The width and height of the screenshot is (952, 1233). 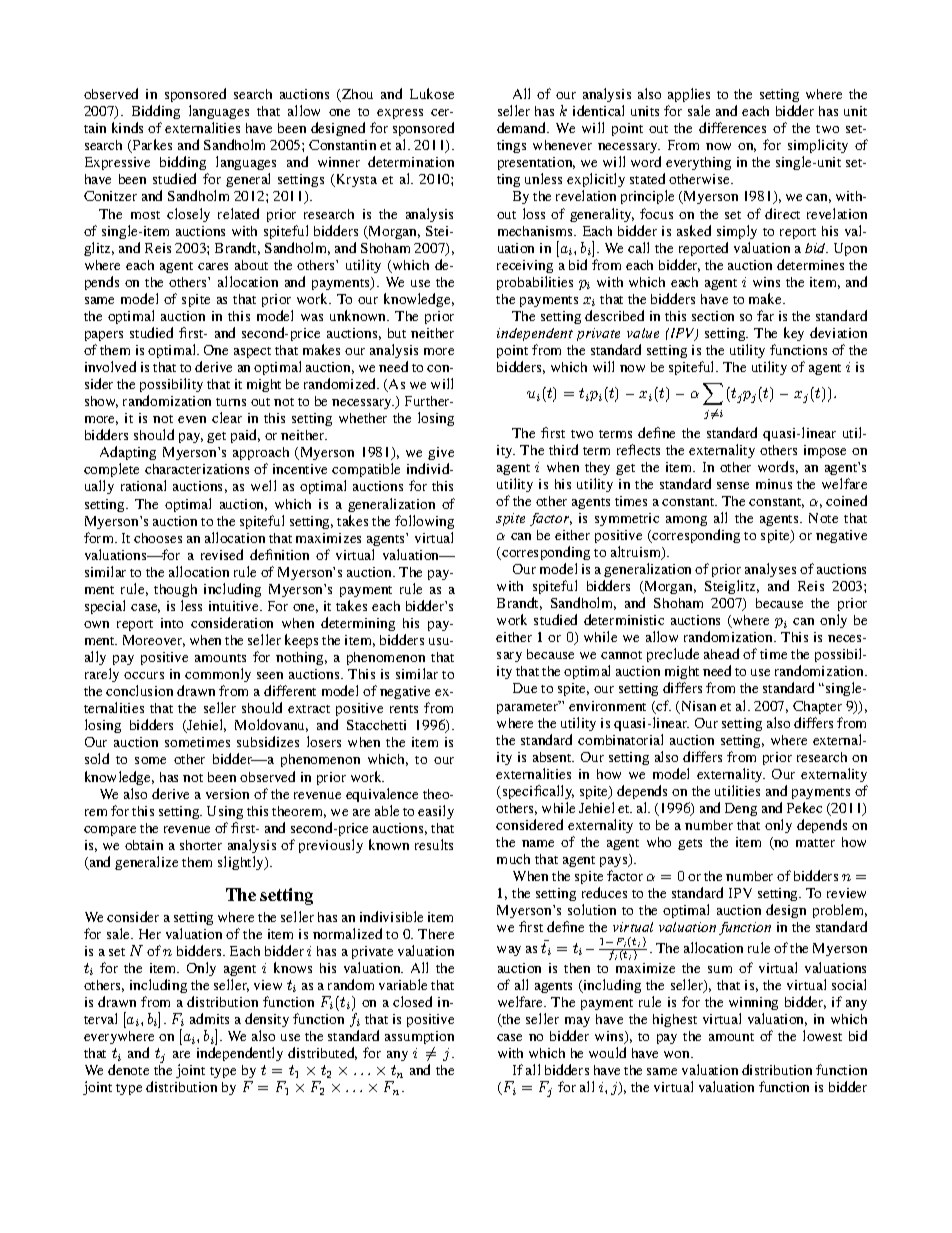 I want to click on differences, so click(x=732, y=127).
